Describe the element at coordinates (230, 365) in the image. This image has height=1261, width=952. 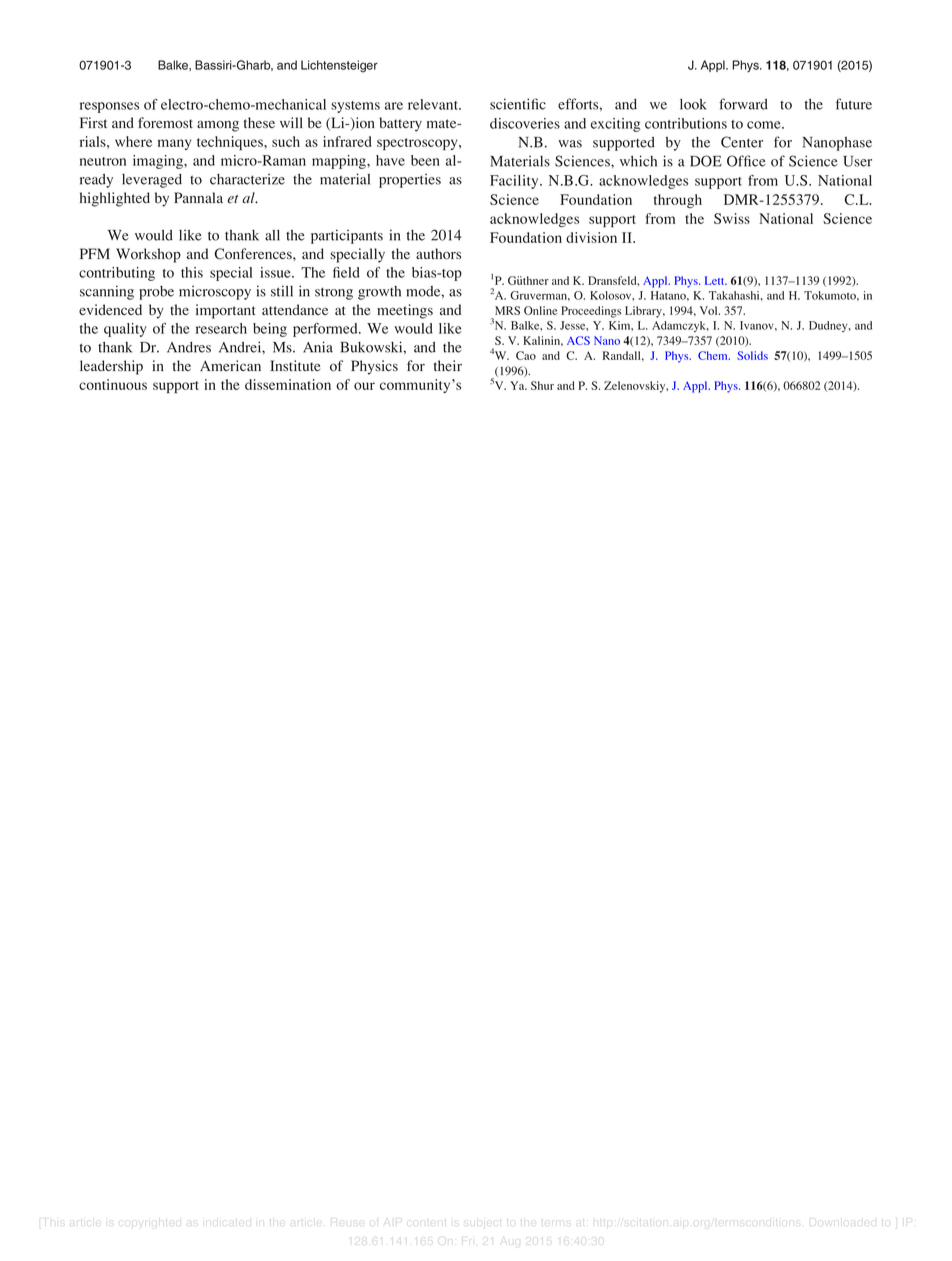
I see `American` at that location.
